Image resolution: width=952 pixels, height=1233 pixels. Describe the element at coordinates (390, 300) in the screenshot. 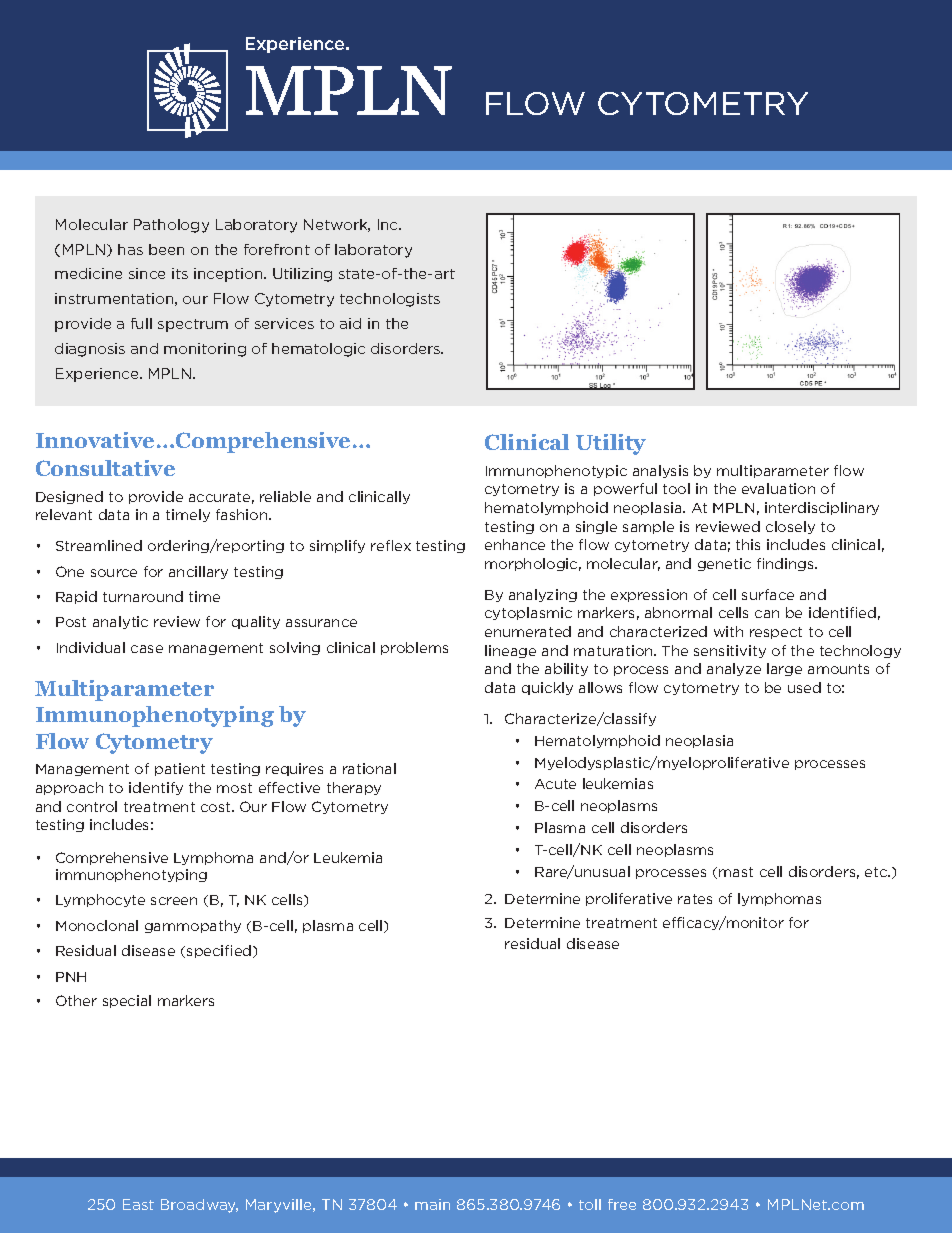

I see `technologists` at that location.
